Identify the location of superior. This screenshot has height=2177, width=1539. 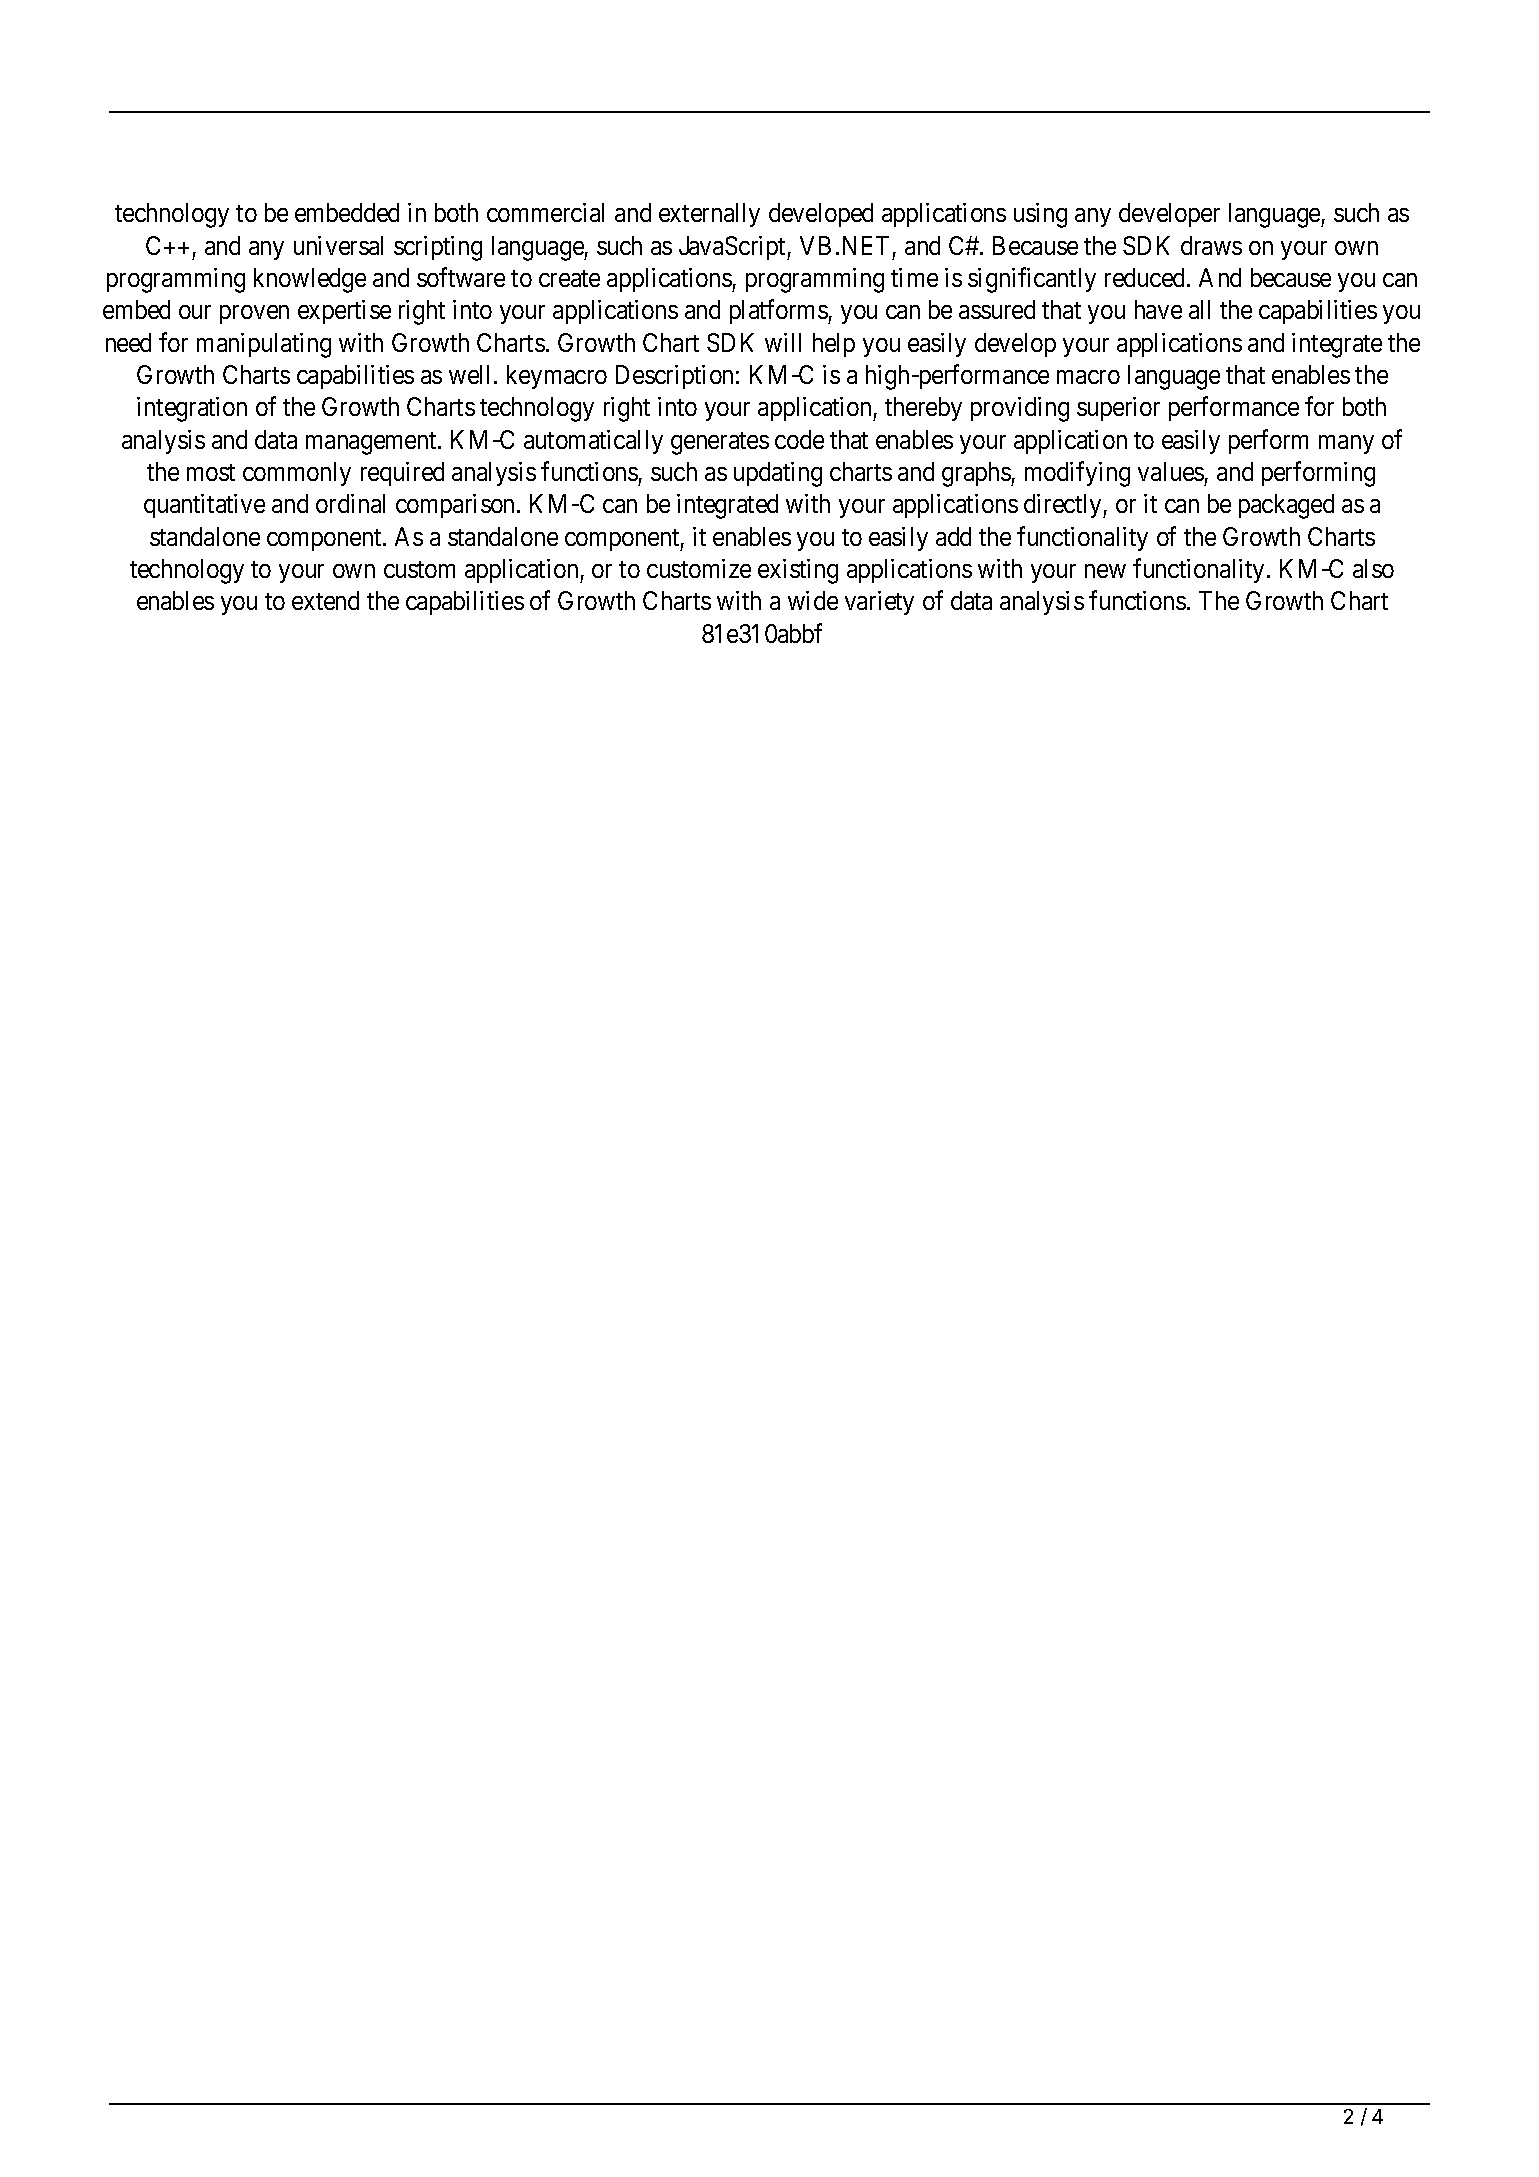
(1118, 409).
